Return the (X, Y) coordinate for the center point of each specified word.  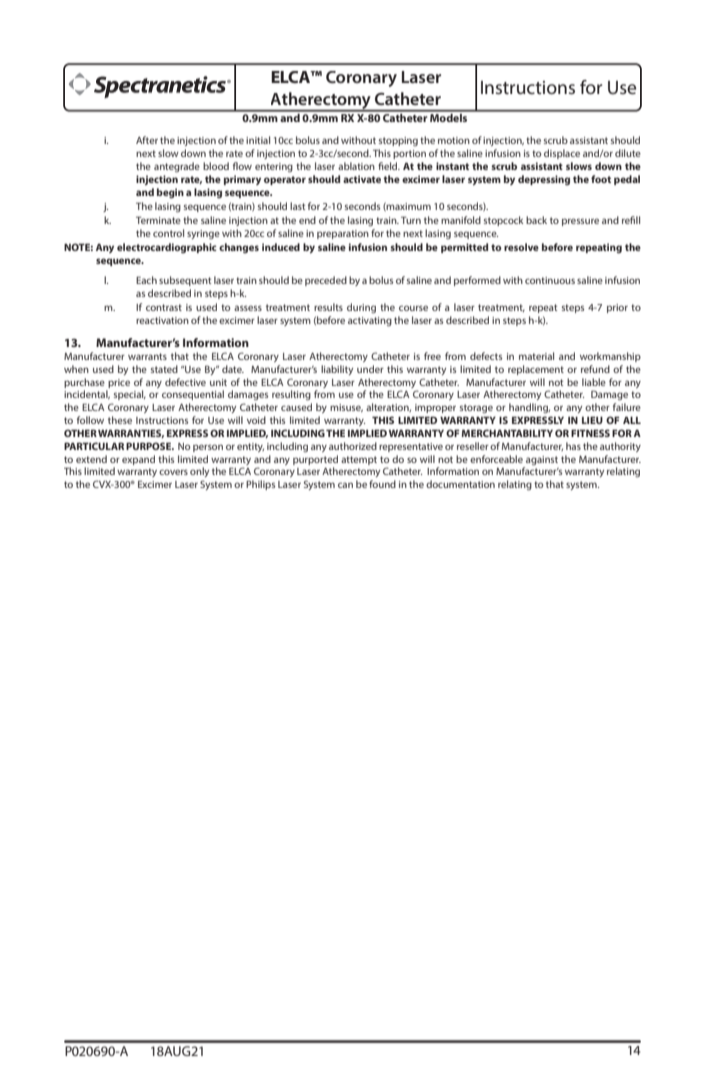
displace (562, 154)
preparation (343, 234)
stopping (398, 141)
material (536, 356)
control (168, 233)
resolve (521, 247)
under (370, 369)
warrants (147, 356)
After (147, 140)
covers (173, 472)
